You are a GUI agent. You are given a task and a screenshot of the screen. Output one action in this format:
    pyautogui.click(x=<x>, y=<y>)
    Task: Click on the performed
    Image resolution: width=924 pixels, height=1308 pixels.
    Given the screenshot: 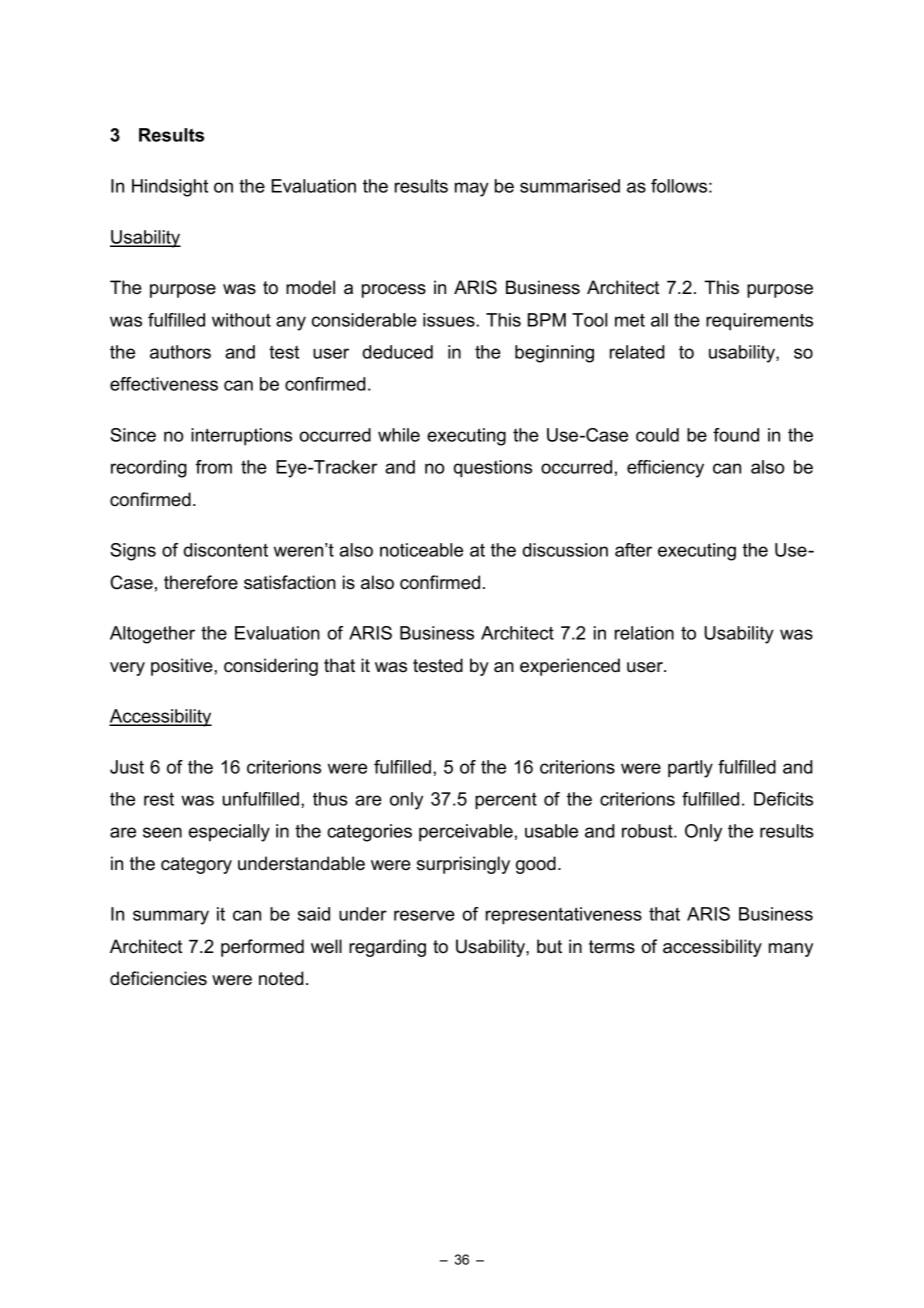 What is the action you would take?
    pyautogui.click(x=262, y=948)
